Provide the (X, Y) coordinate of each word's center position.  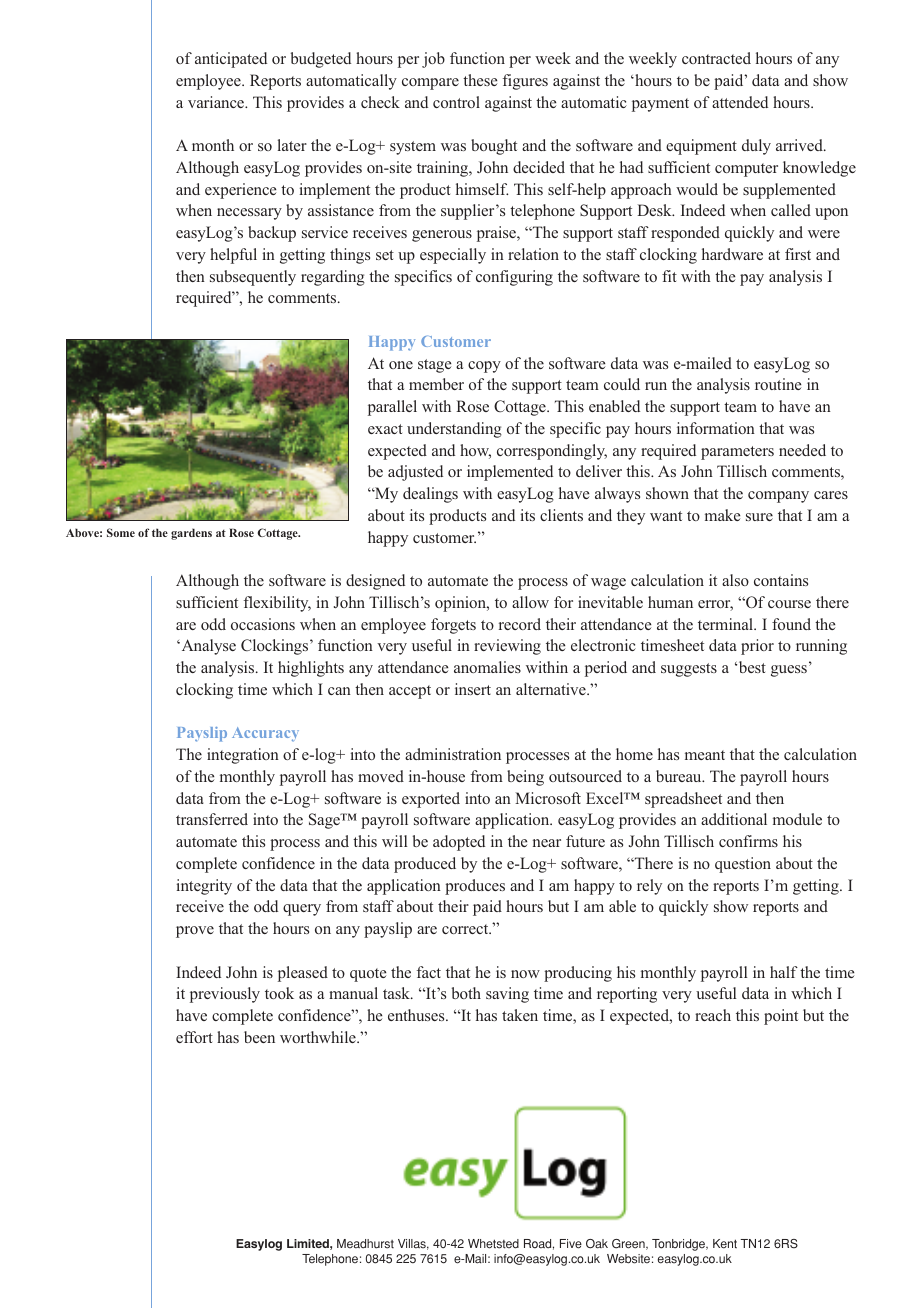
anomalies (487, 667)
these (480, 80)
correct (466, 929)
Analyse (207, 647)
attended (740, 102)
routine (778, 384)
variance (217, 102)
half (784, 972)
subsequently (253, 278)
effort (194, 1037)
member (436, 384)
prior (757, 647)
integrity (204, 887)
